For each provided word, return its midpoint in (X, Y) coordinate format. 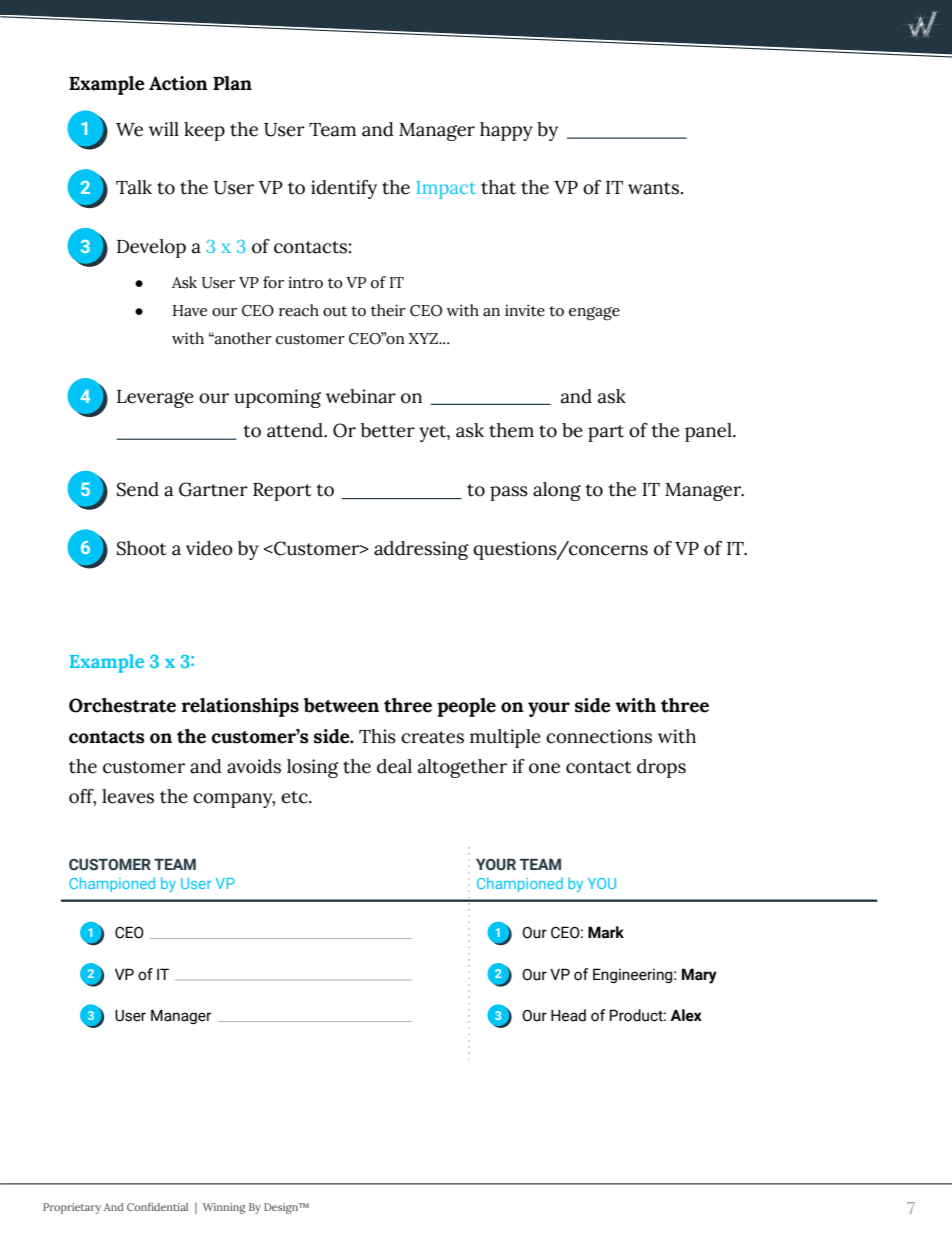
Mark (606, 932)
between (341, 705)
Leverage (155, 399)
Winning (224, 1208)
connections (599, 736)
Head (568, 1015)
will (164, 129)
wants (653, 188)
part (606, 433)
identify (344, 189)
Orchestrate (122, 705)
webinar (361, 396)
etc (295, 797)
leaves (128, 796)
